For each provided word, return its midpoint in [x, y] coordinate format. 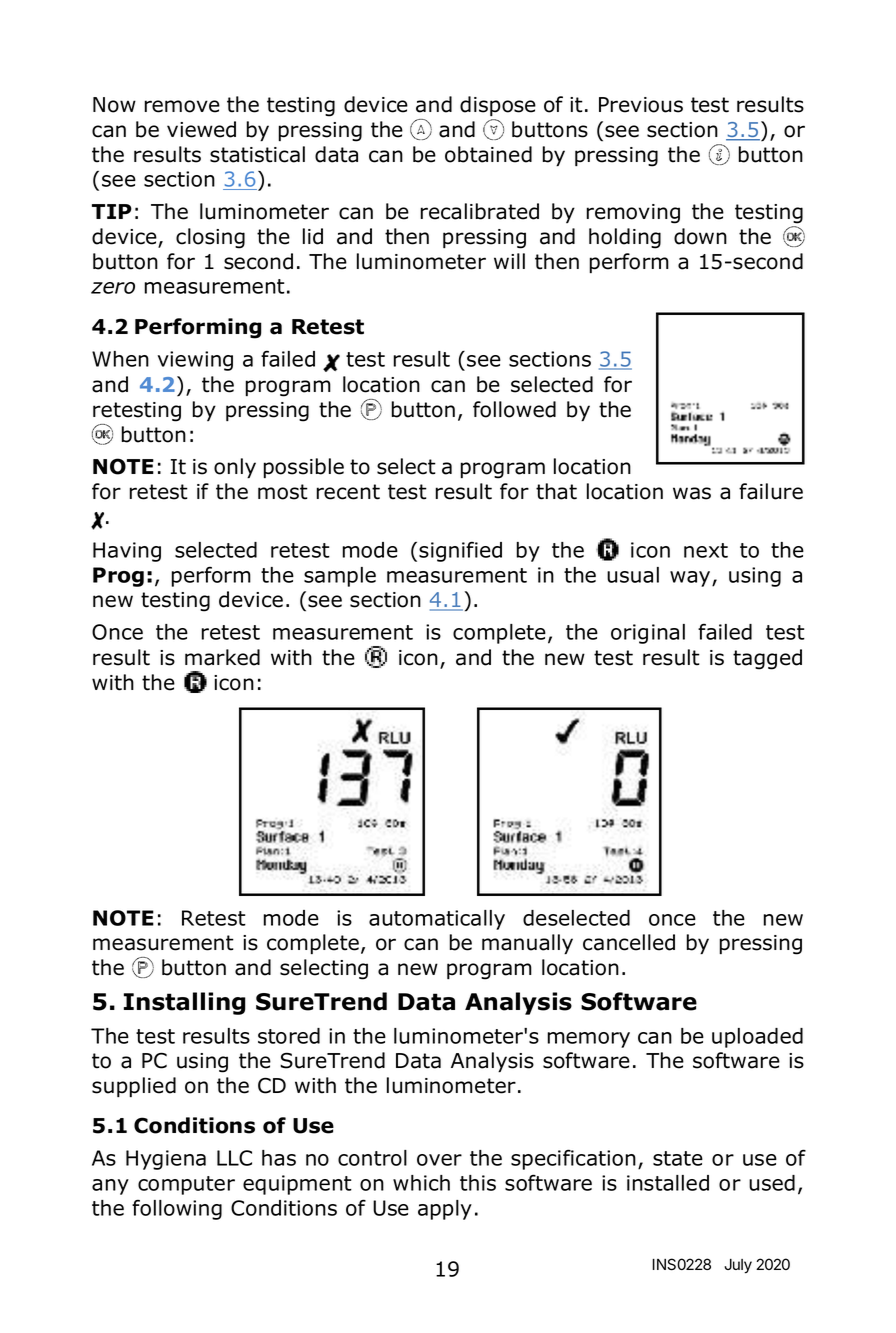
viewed [201, 129]
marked [222, 657]
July [738, 1266]
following [177, 1209]
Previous [641, 105]
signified [460, 551]
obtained [488, 154]
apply [445, 1210]
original [648, 634]
